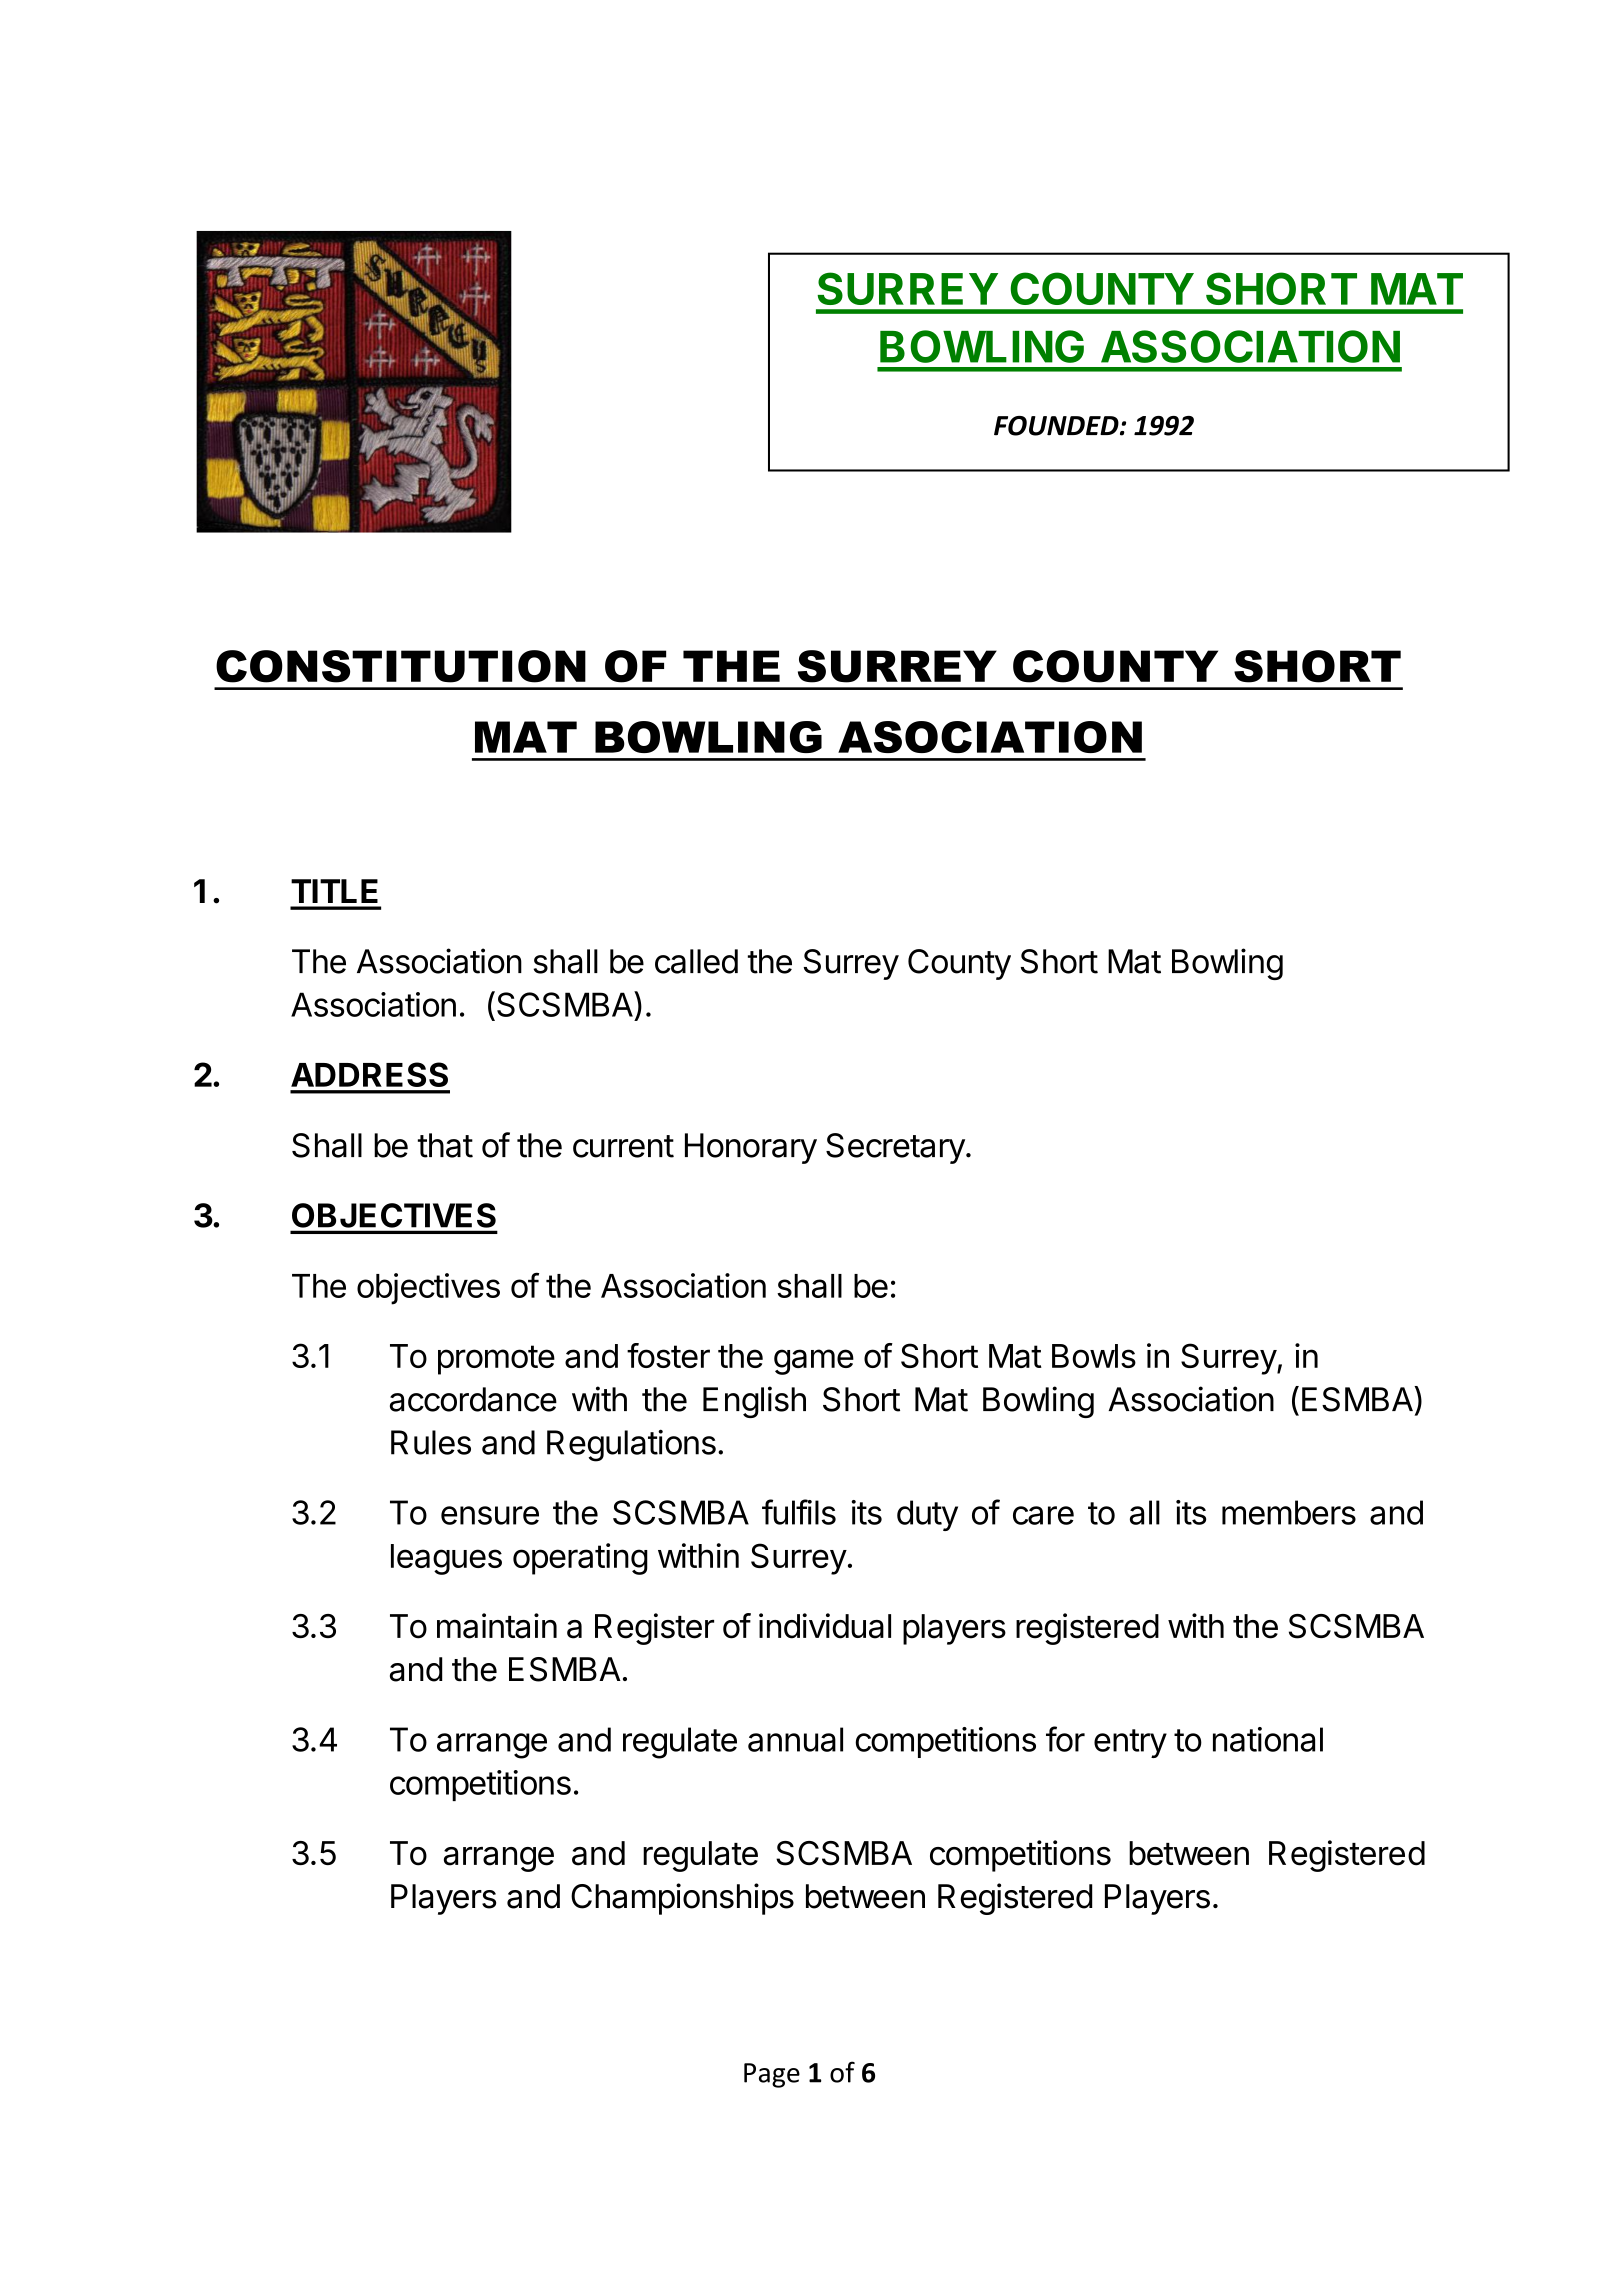 This screenshot has width=1617, height=2288. I want to click on Bowls, so click(1094, 1356).
